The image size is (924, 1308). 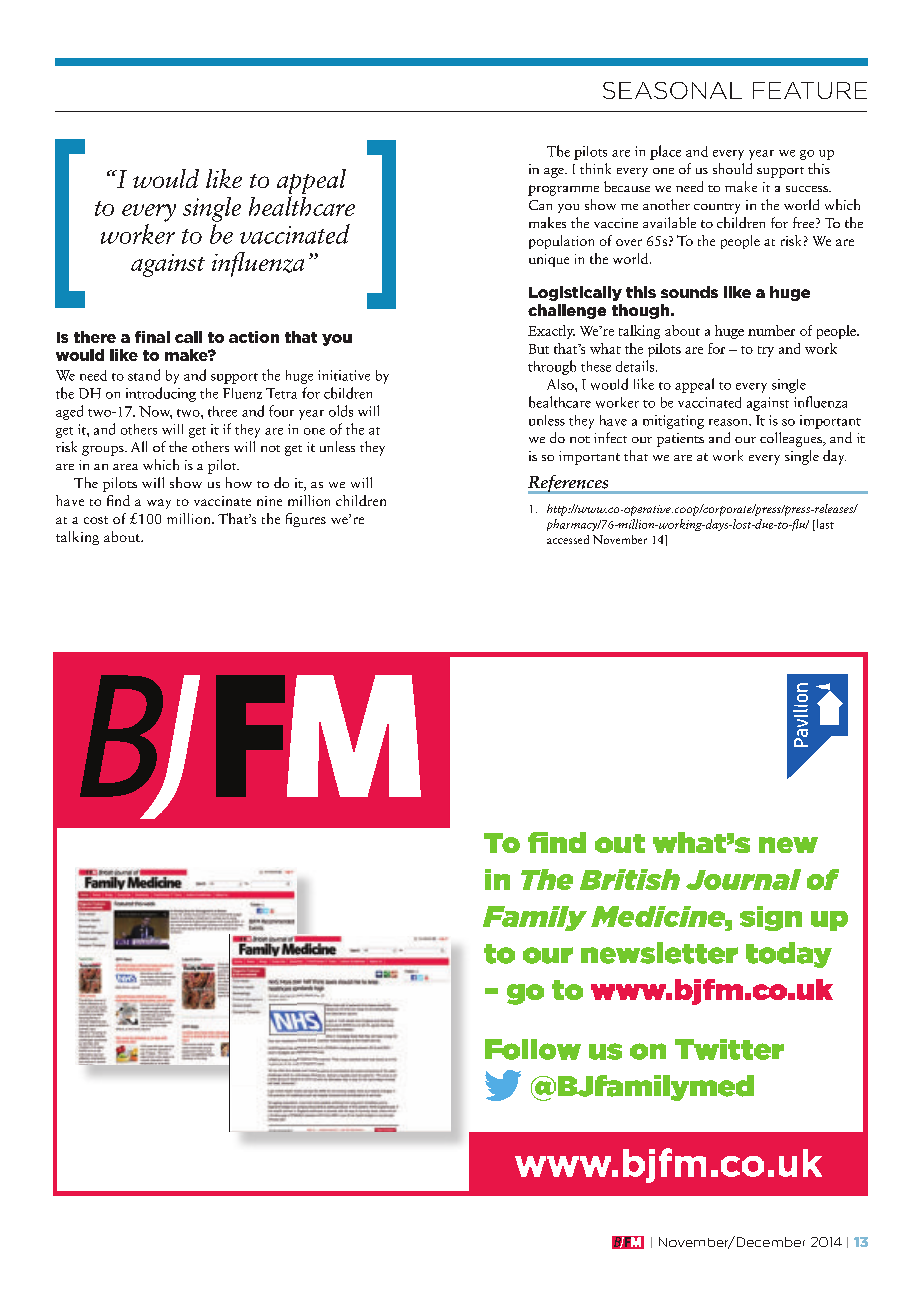 What do you see at coordinates (810, 90) in the document?
I see `FEATURE` at bounding box center [810, 90].
